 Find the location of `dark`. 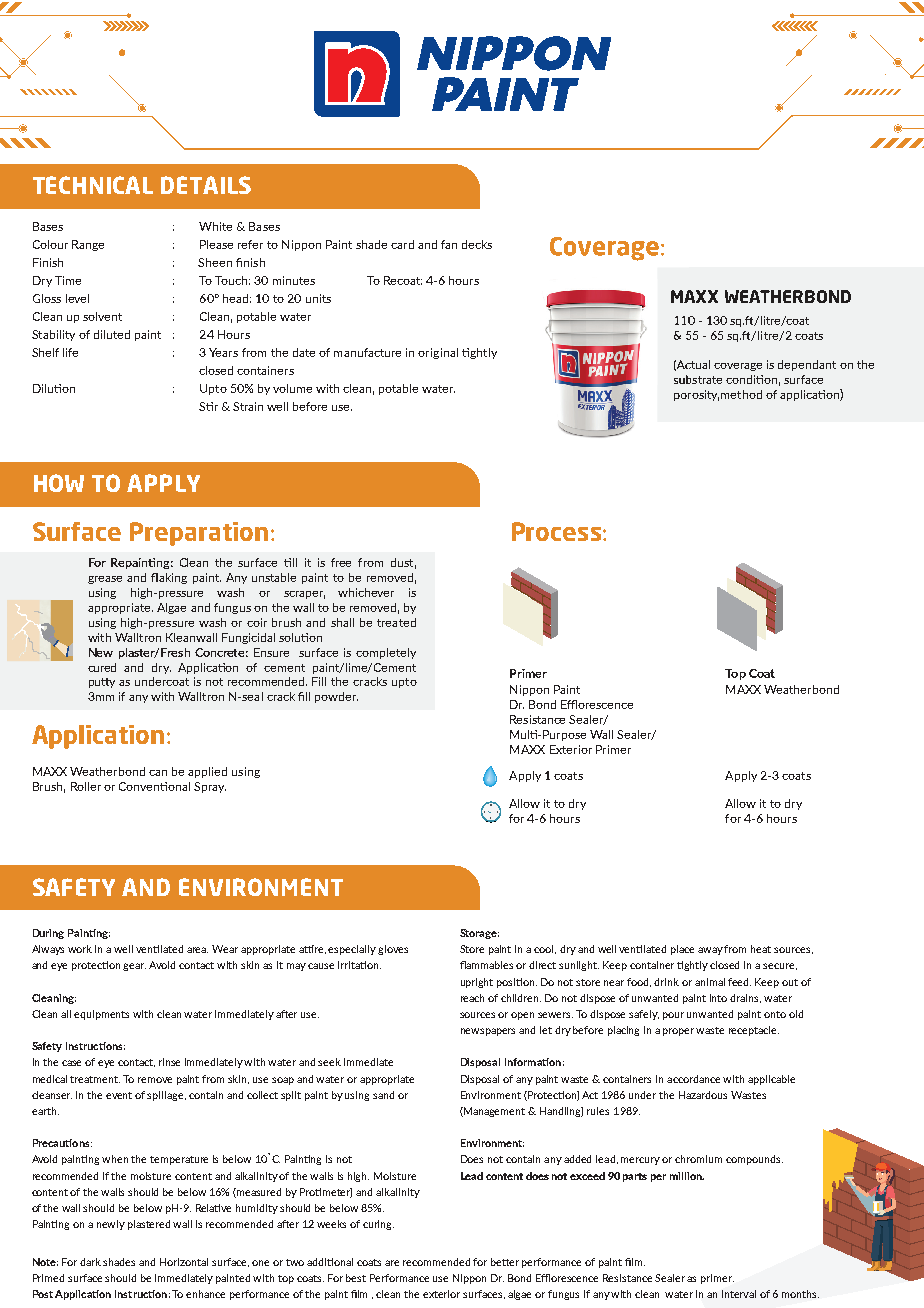

dark is located at coordinates (90, 1262).
